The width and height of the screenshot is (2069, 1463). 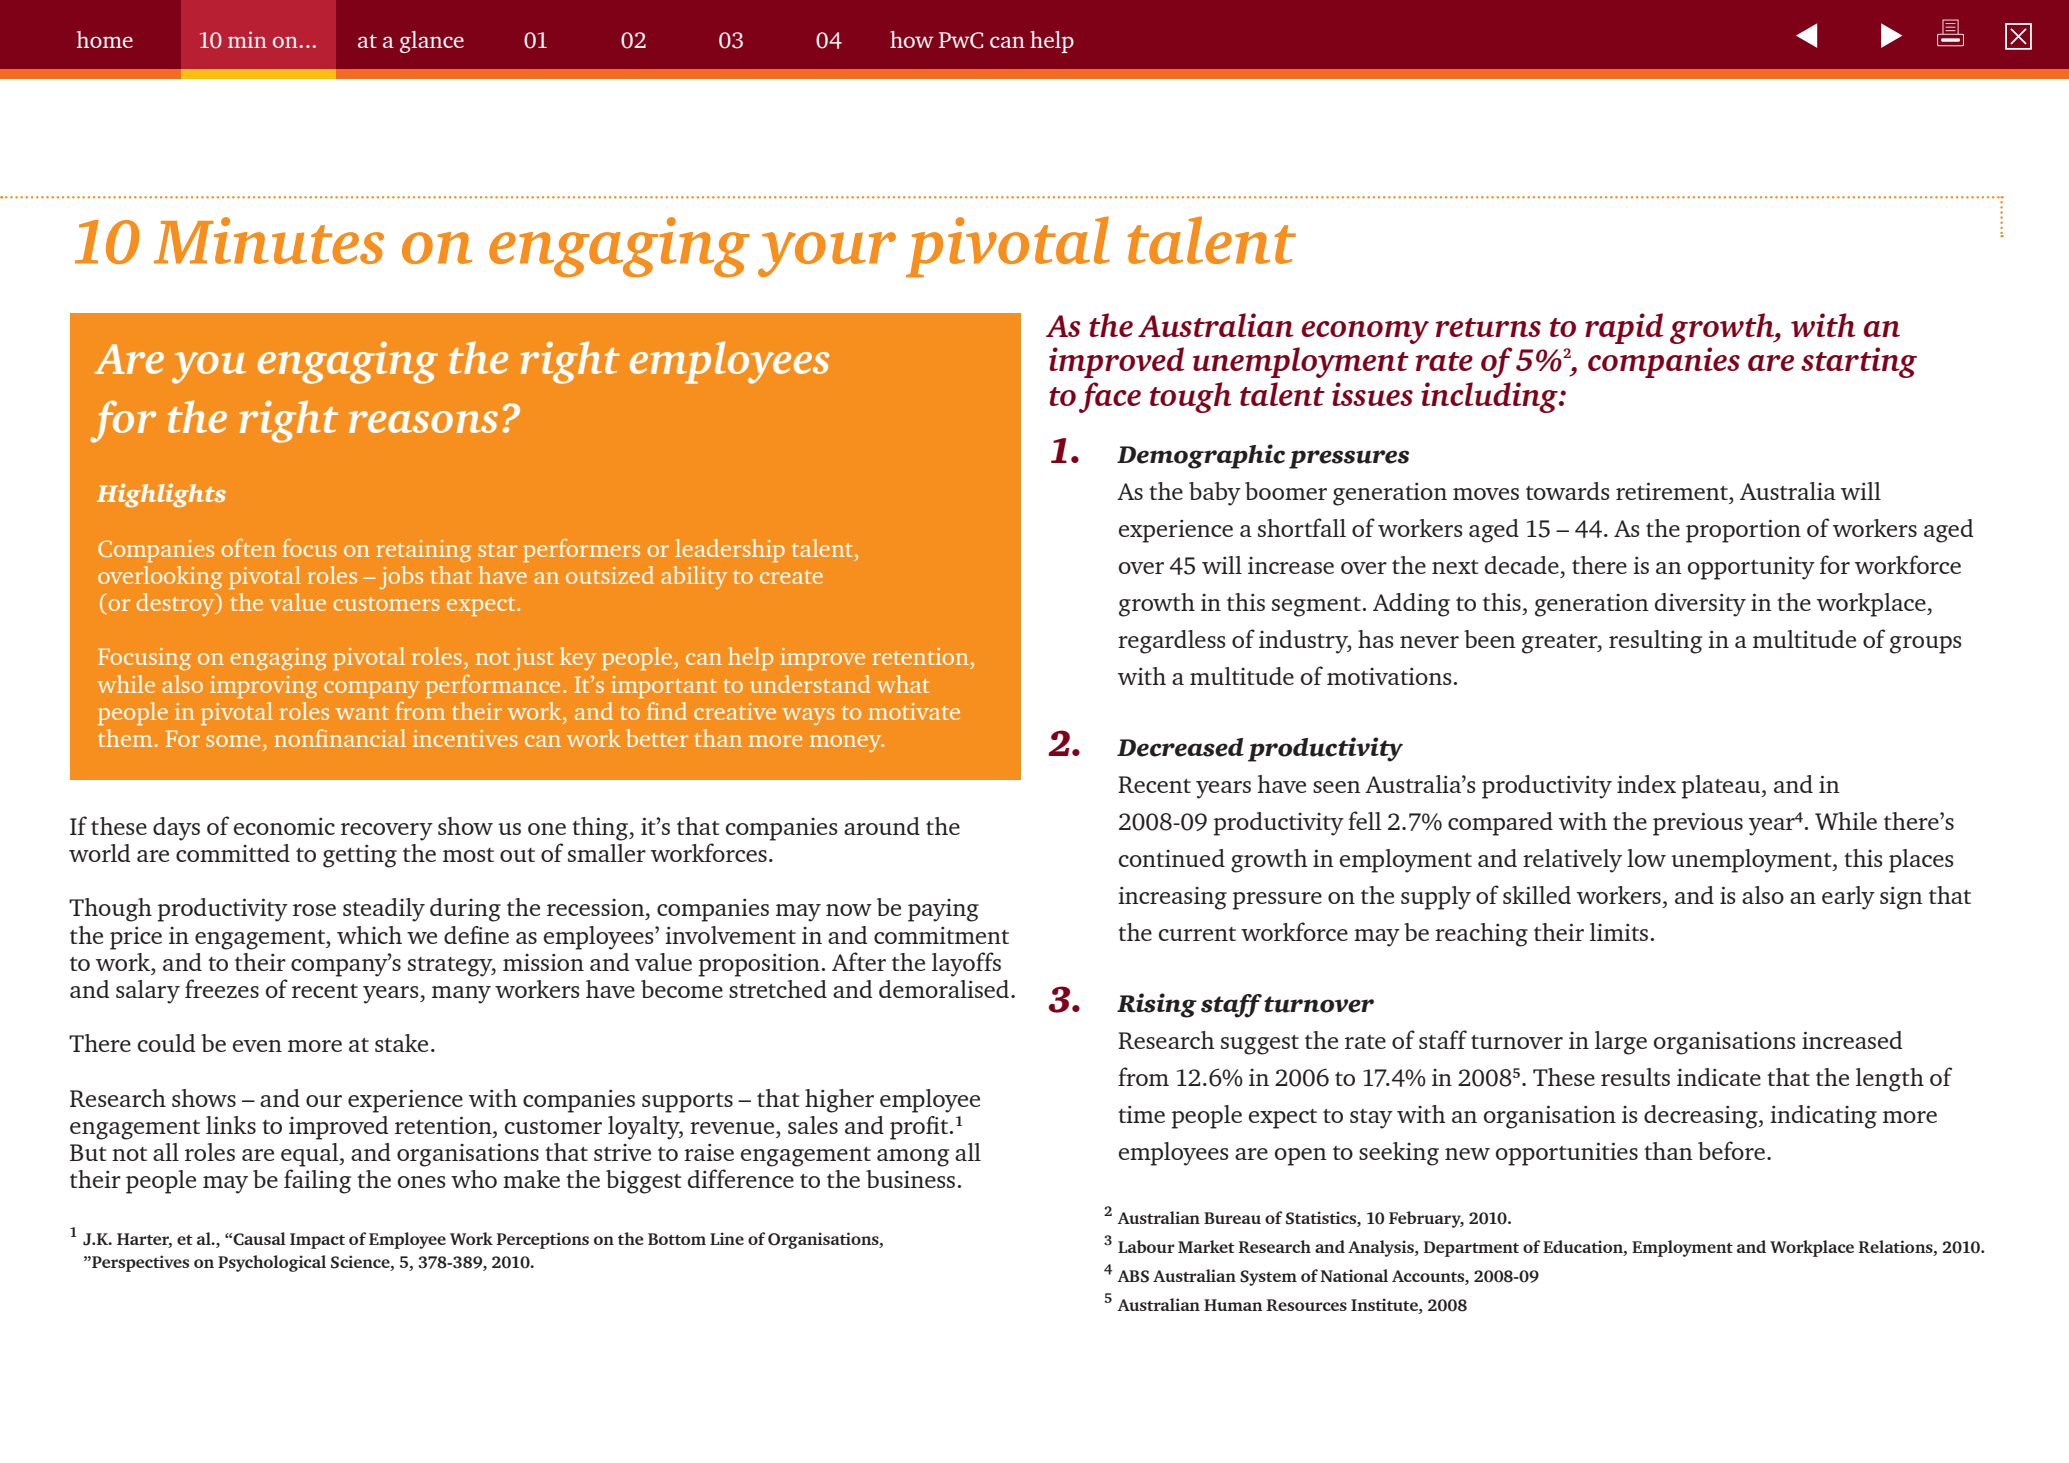 I want to click on resulting, so click(x=1655, y=642).
